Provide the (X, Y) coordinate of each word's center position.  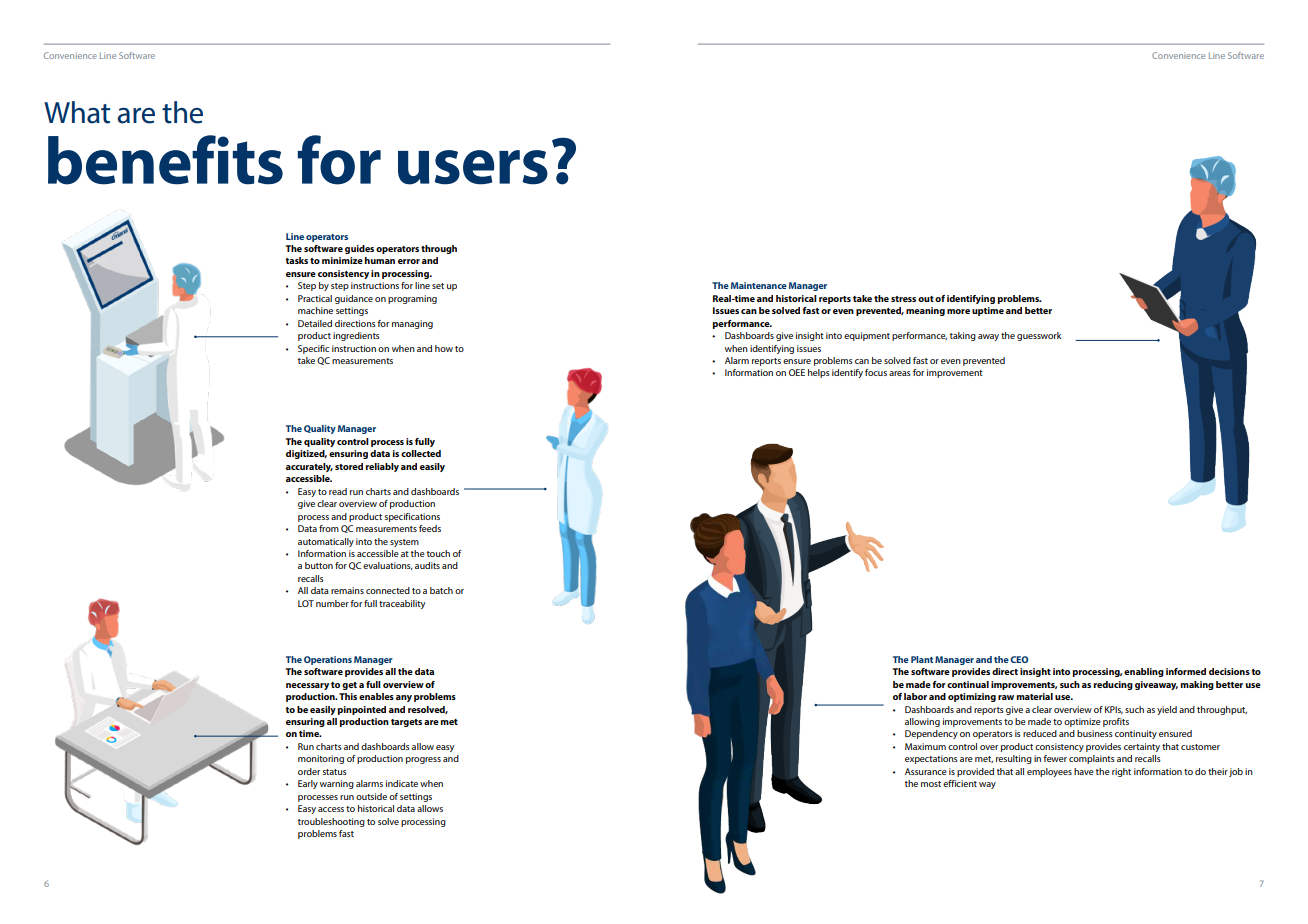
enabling (1144, 672)
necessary (307, 686)
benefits (165, 160)
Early (308, 784)
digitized (306, 454)
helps (819, 373)
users (473, 167)
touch (438, 553)
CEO (1019, 659)
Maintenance (759, 285)
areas (900, 373)
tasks (296, 260)
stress (903, 299)
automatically (326, 542)
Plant (922, 659)
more (958, 311)
